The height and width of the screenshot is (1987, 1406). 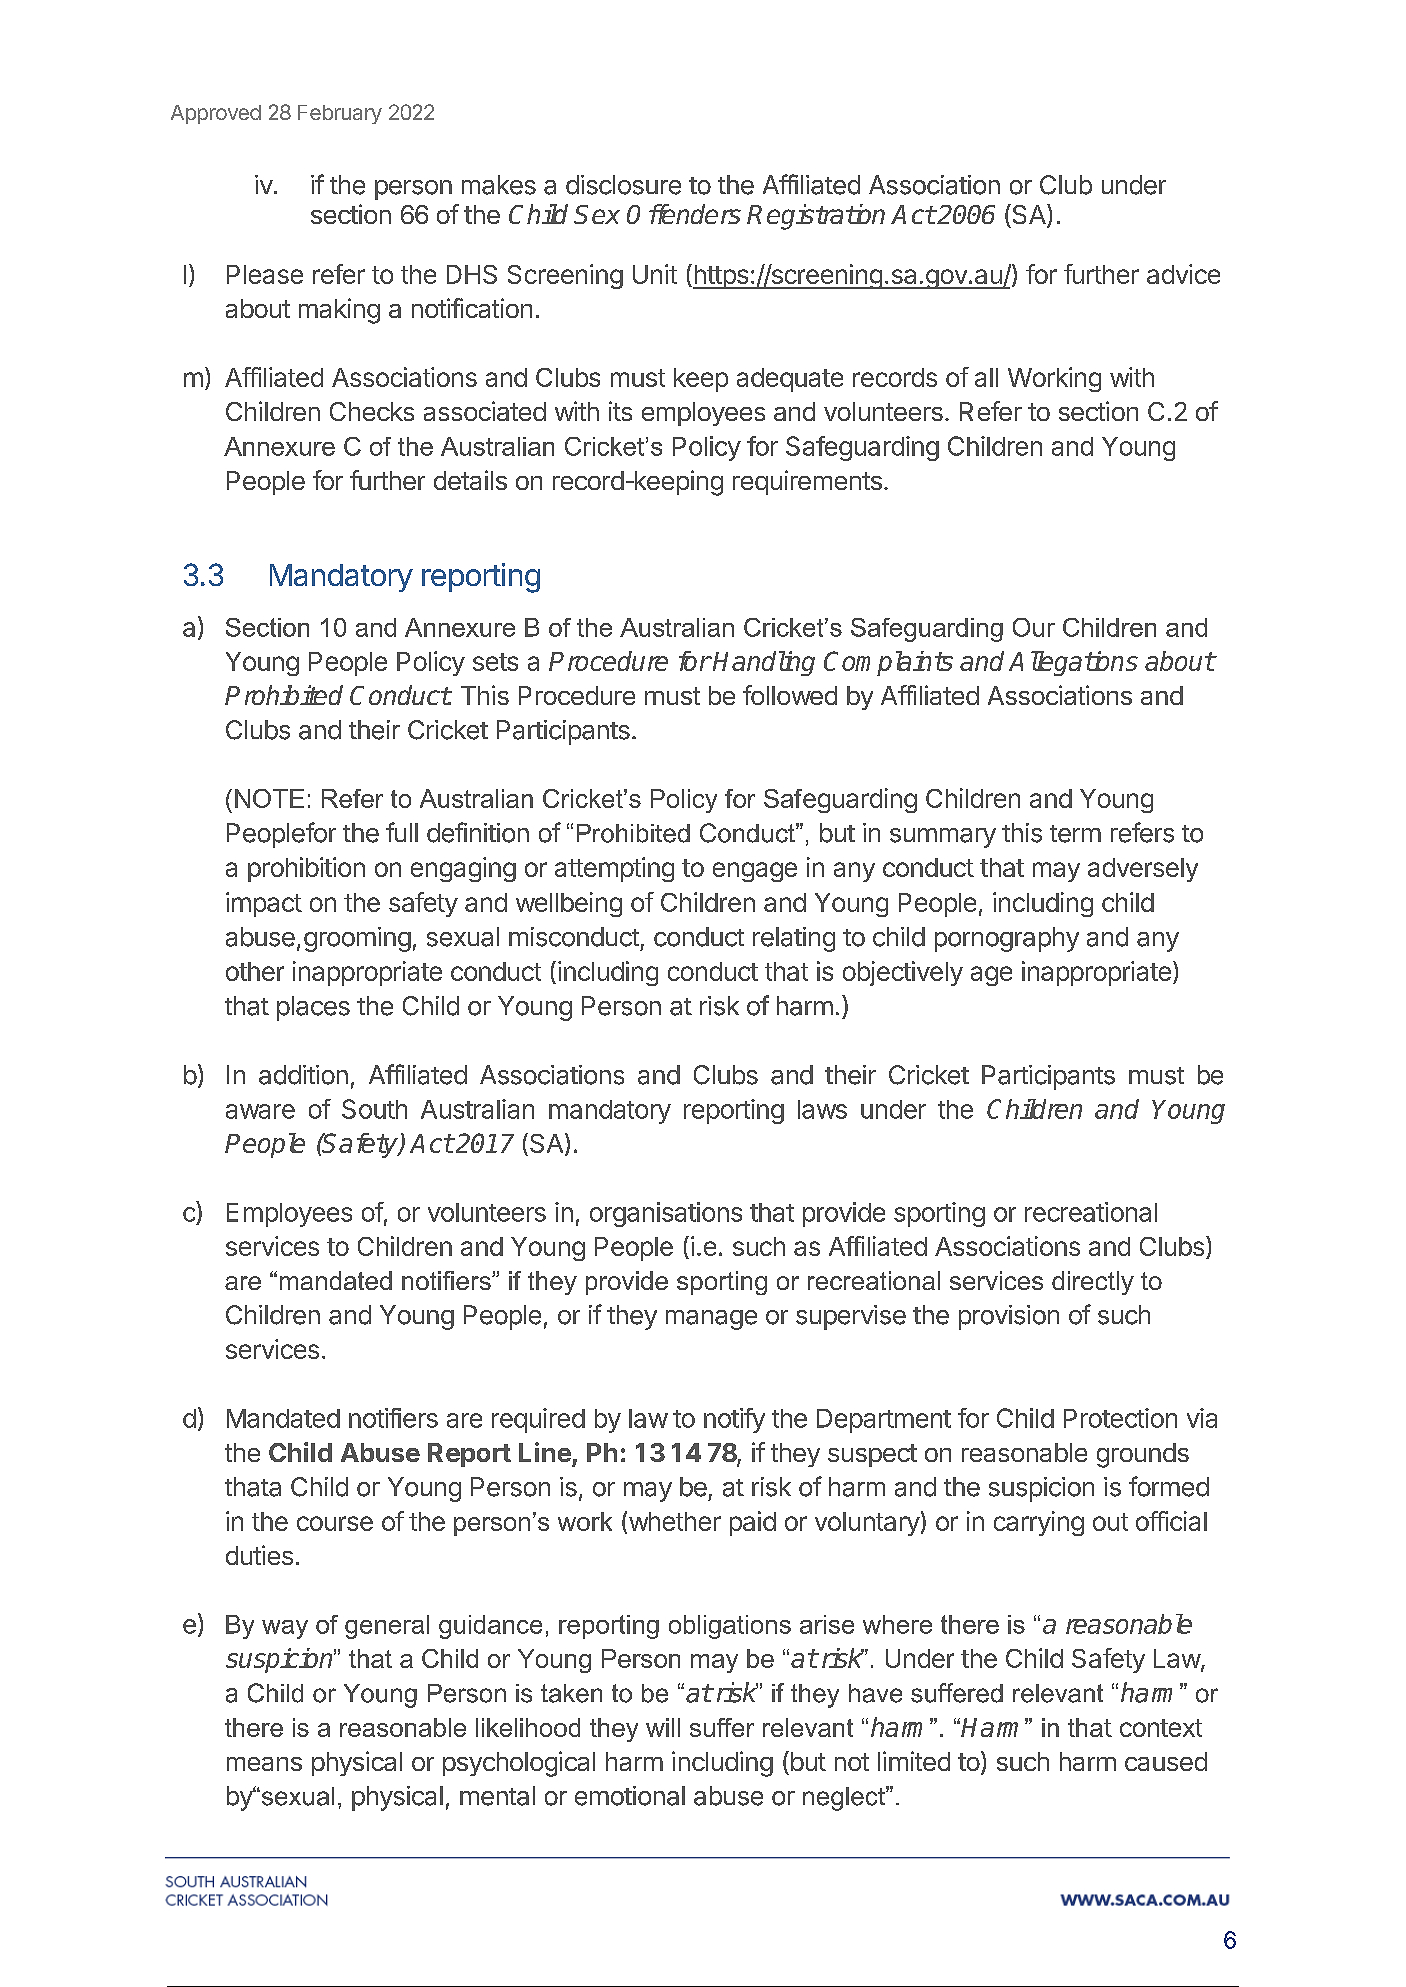 What do you see at coordinates (1093, 1283) in the screenshot?
I see `directly` at bounding box center [1093, 1283].
